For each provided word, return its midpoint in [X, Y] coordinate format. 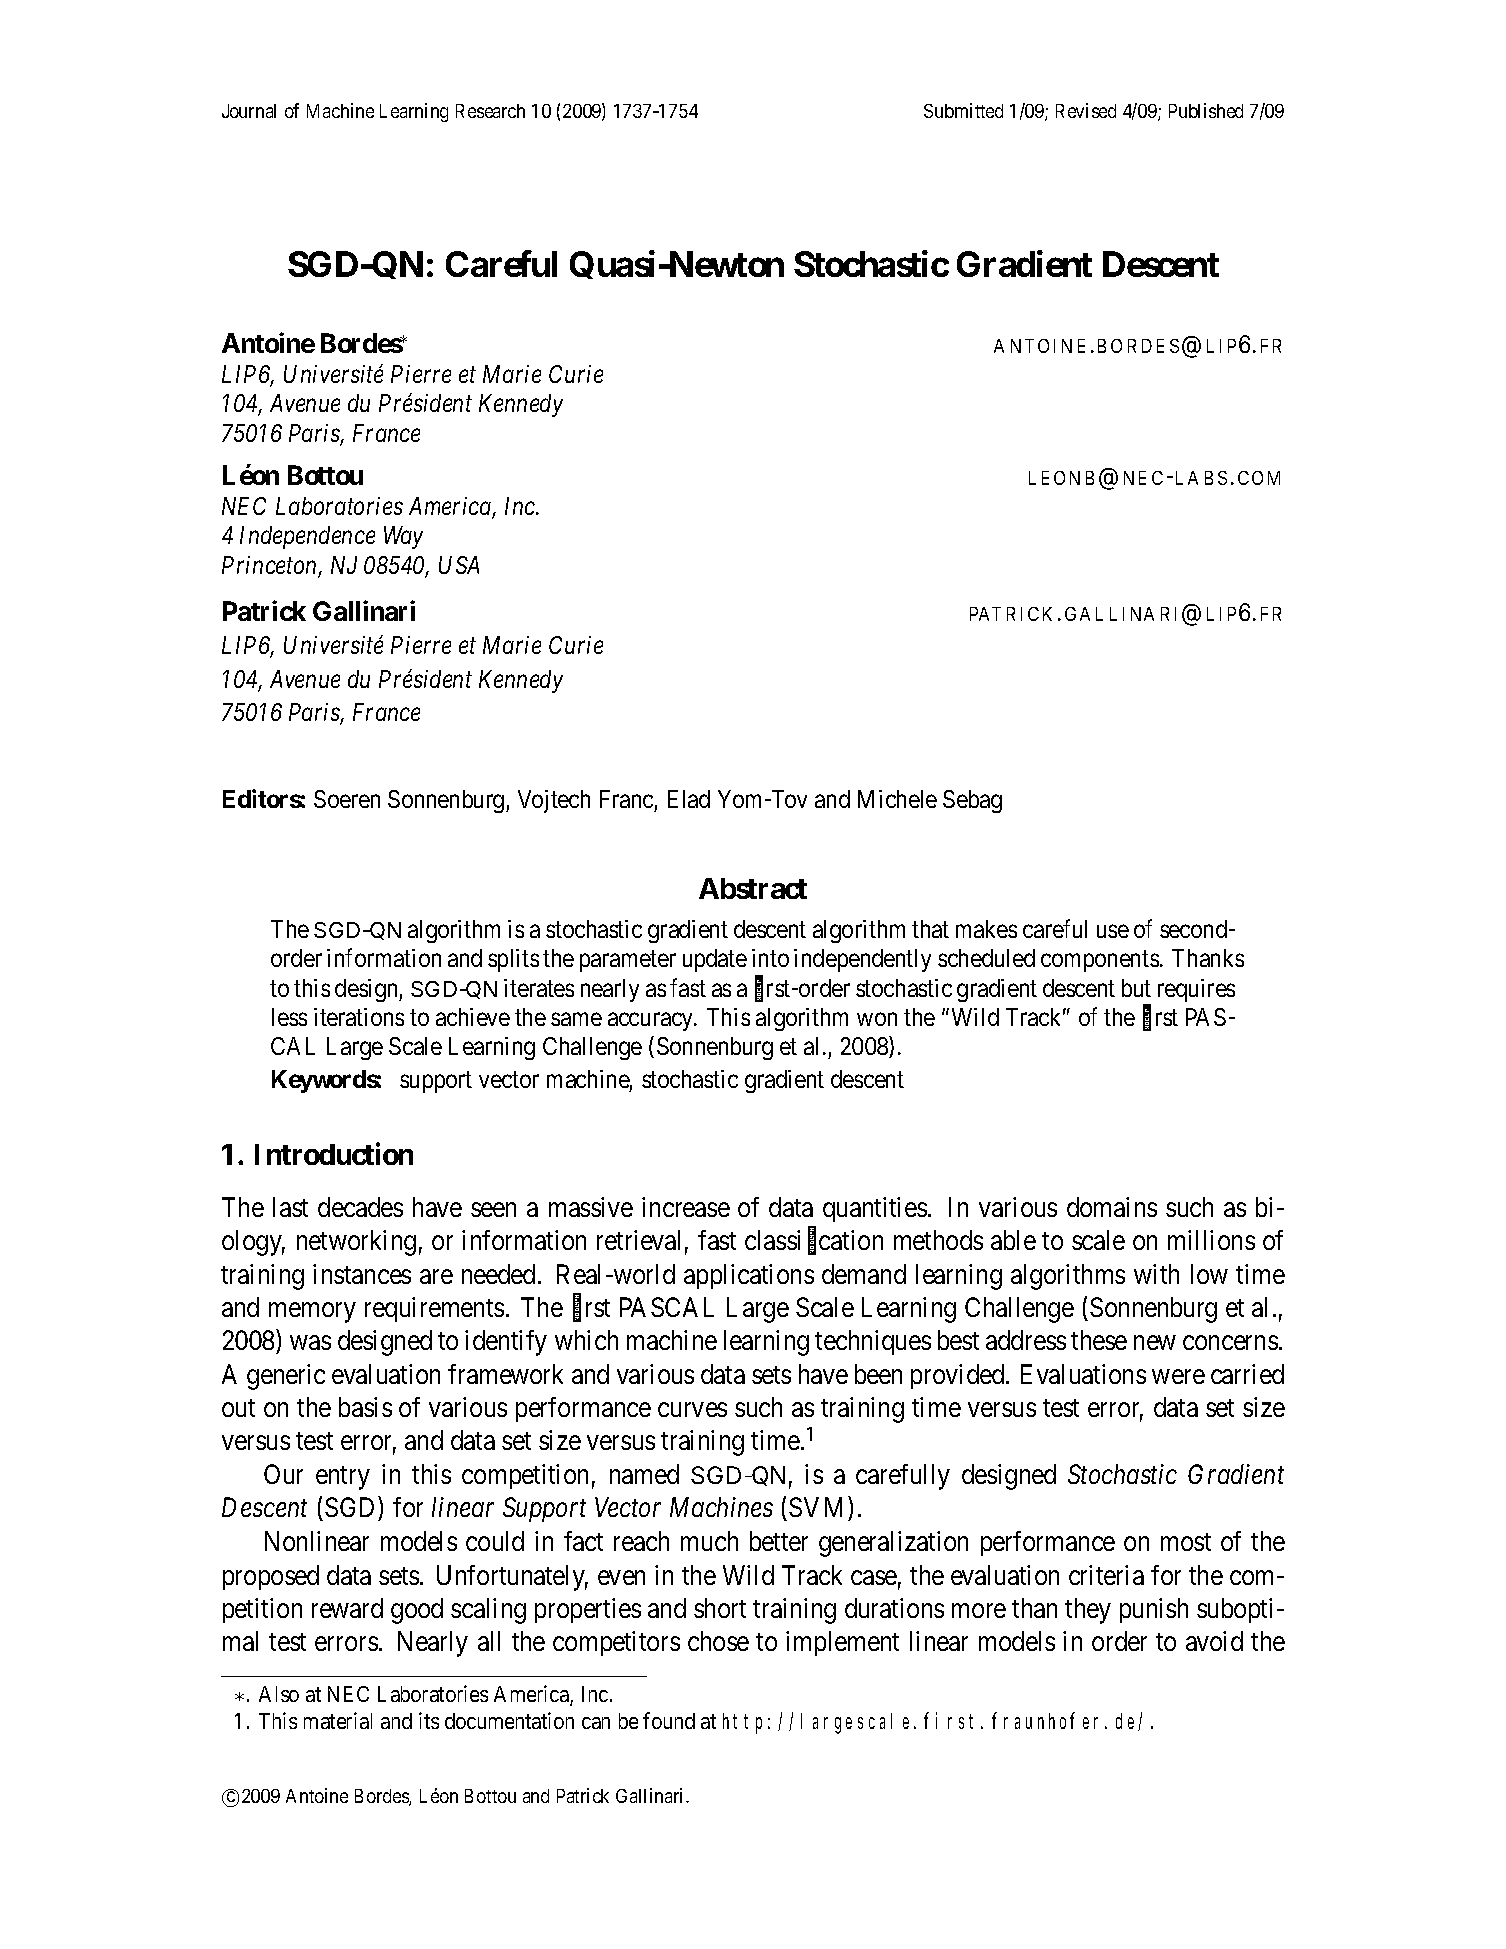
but [1136, 988]
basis [365, 1407]
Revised [1086, 110]
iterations [359, 1017]
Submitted [963, 110]
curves [692, 1410]
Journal [249, 111]
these [1099, 1340]
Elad [689, 799]
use [1113, 931]
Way [403, 537]
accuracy [652, 1022]
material [338, 1720]
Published [1206, 110]
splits [513, 960]
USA [459, 565]
